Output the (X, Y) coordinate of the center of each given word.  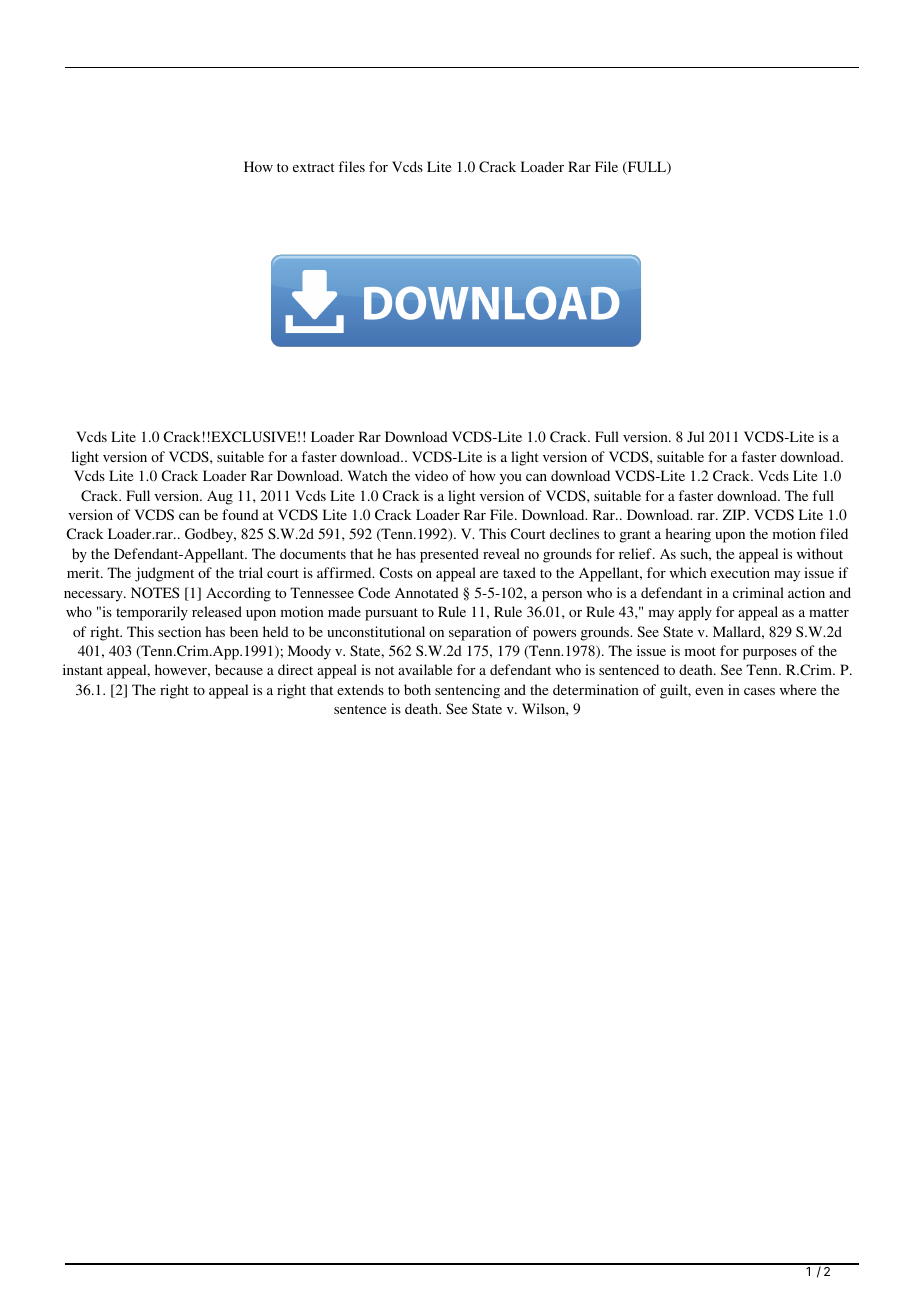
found (240, 514)
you (511, 479)
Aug (220, 497)
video (431, 475)
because (239, 669)
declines (574, 533)
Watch (367, 475)
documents (313, 553)
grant (635, 536)
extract (314, 167)
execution (740, 572)
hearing (688, 535)
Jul (695, 436)
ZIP (735, 514)
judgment (164, 574)
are (489, 574)
